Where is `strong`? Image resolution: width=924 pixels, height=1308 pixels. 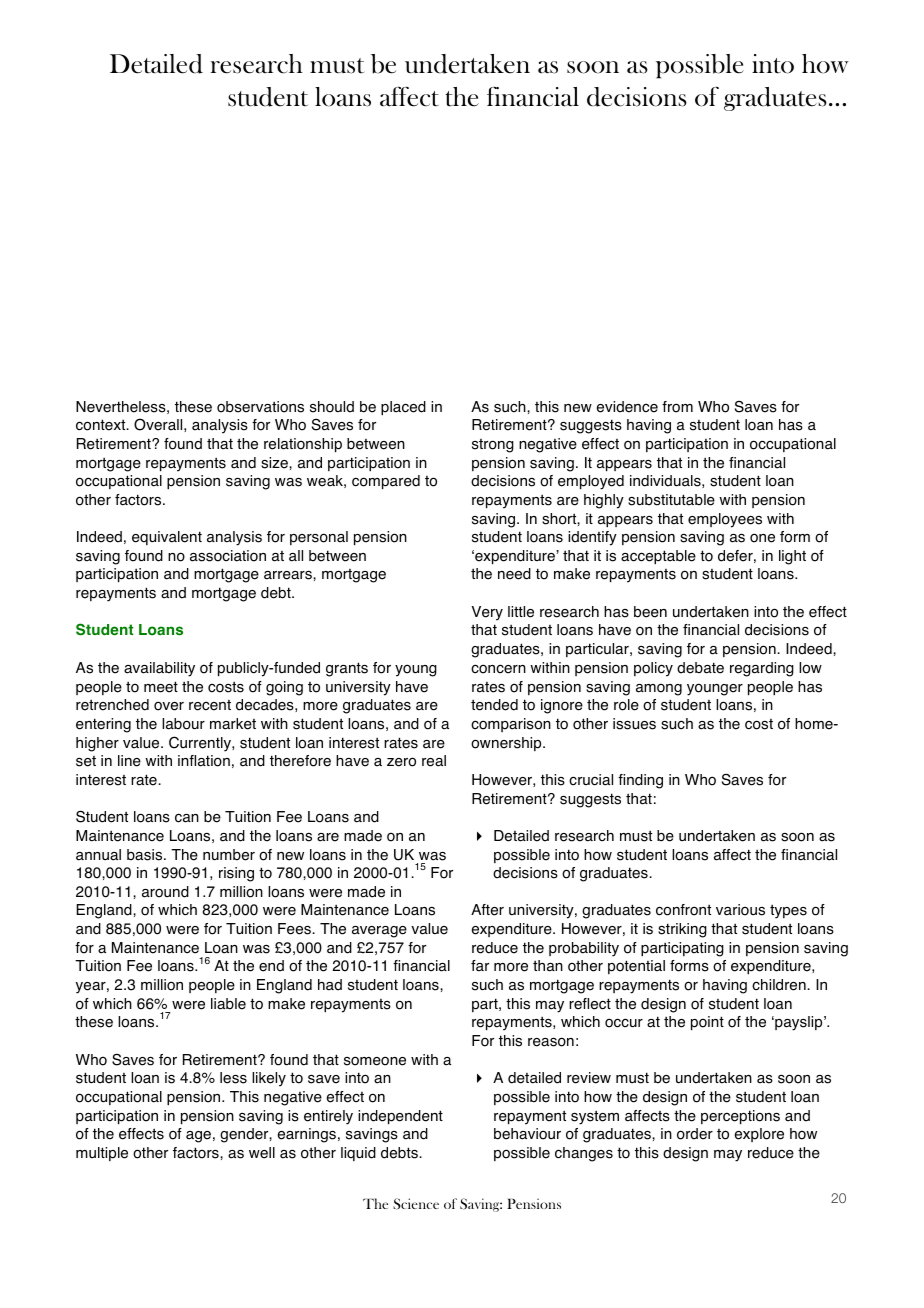
strong is located at coordinates (493, 446).
